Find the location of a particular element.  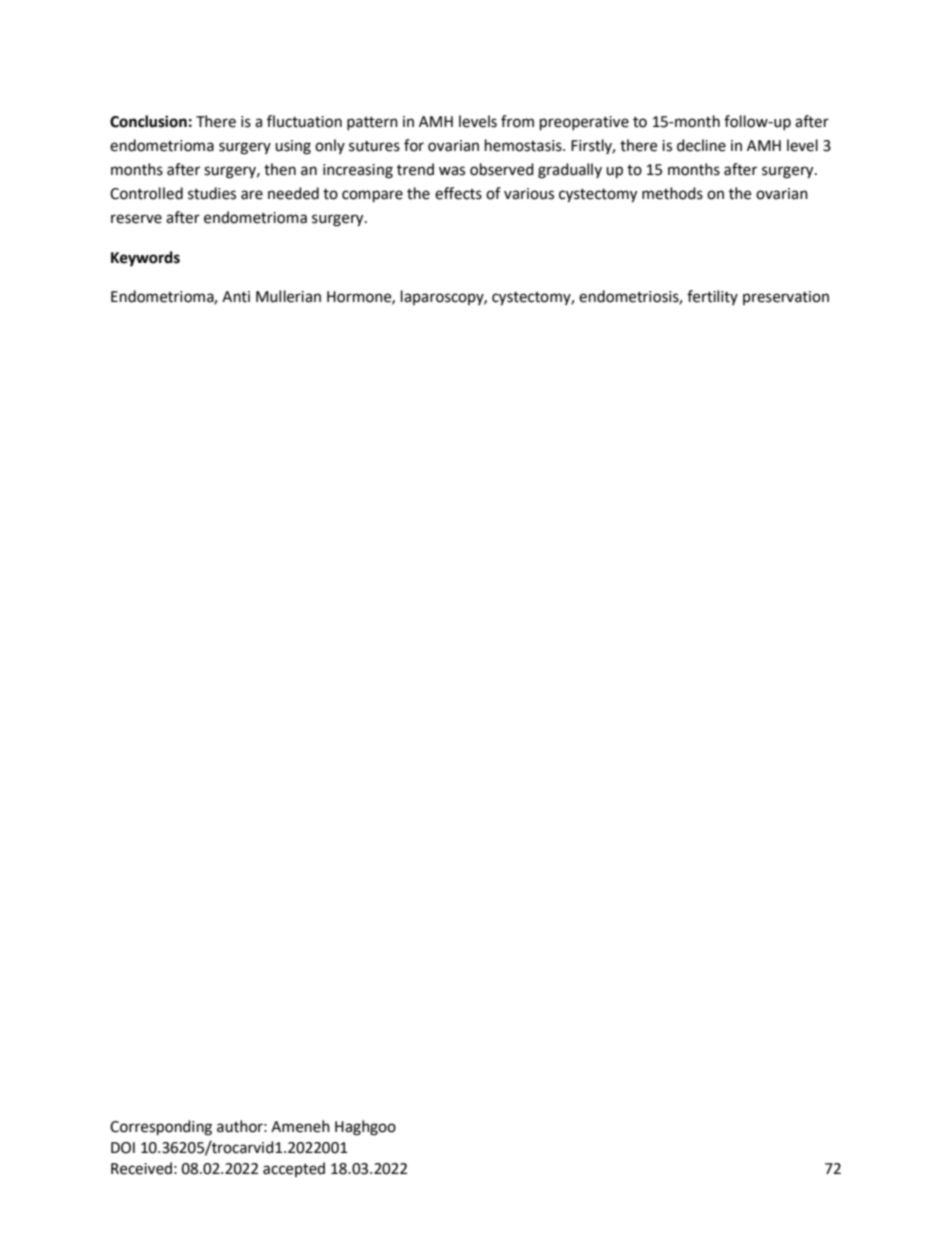

decline is located at coordinates (701, 145).
